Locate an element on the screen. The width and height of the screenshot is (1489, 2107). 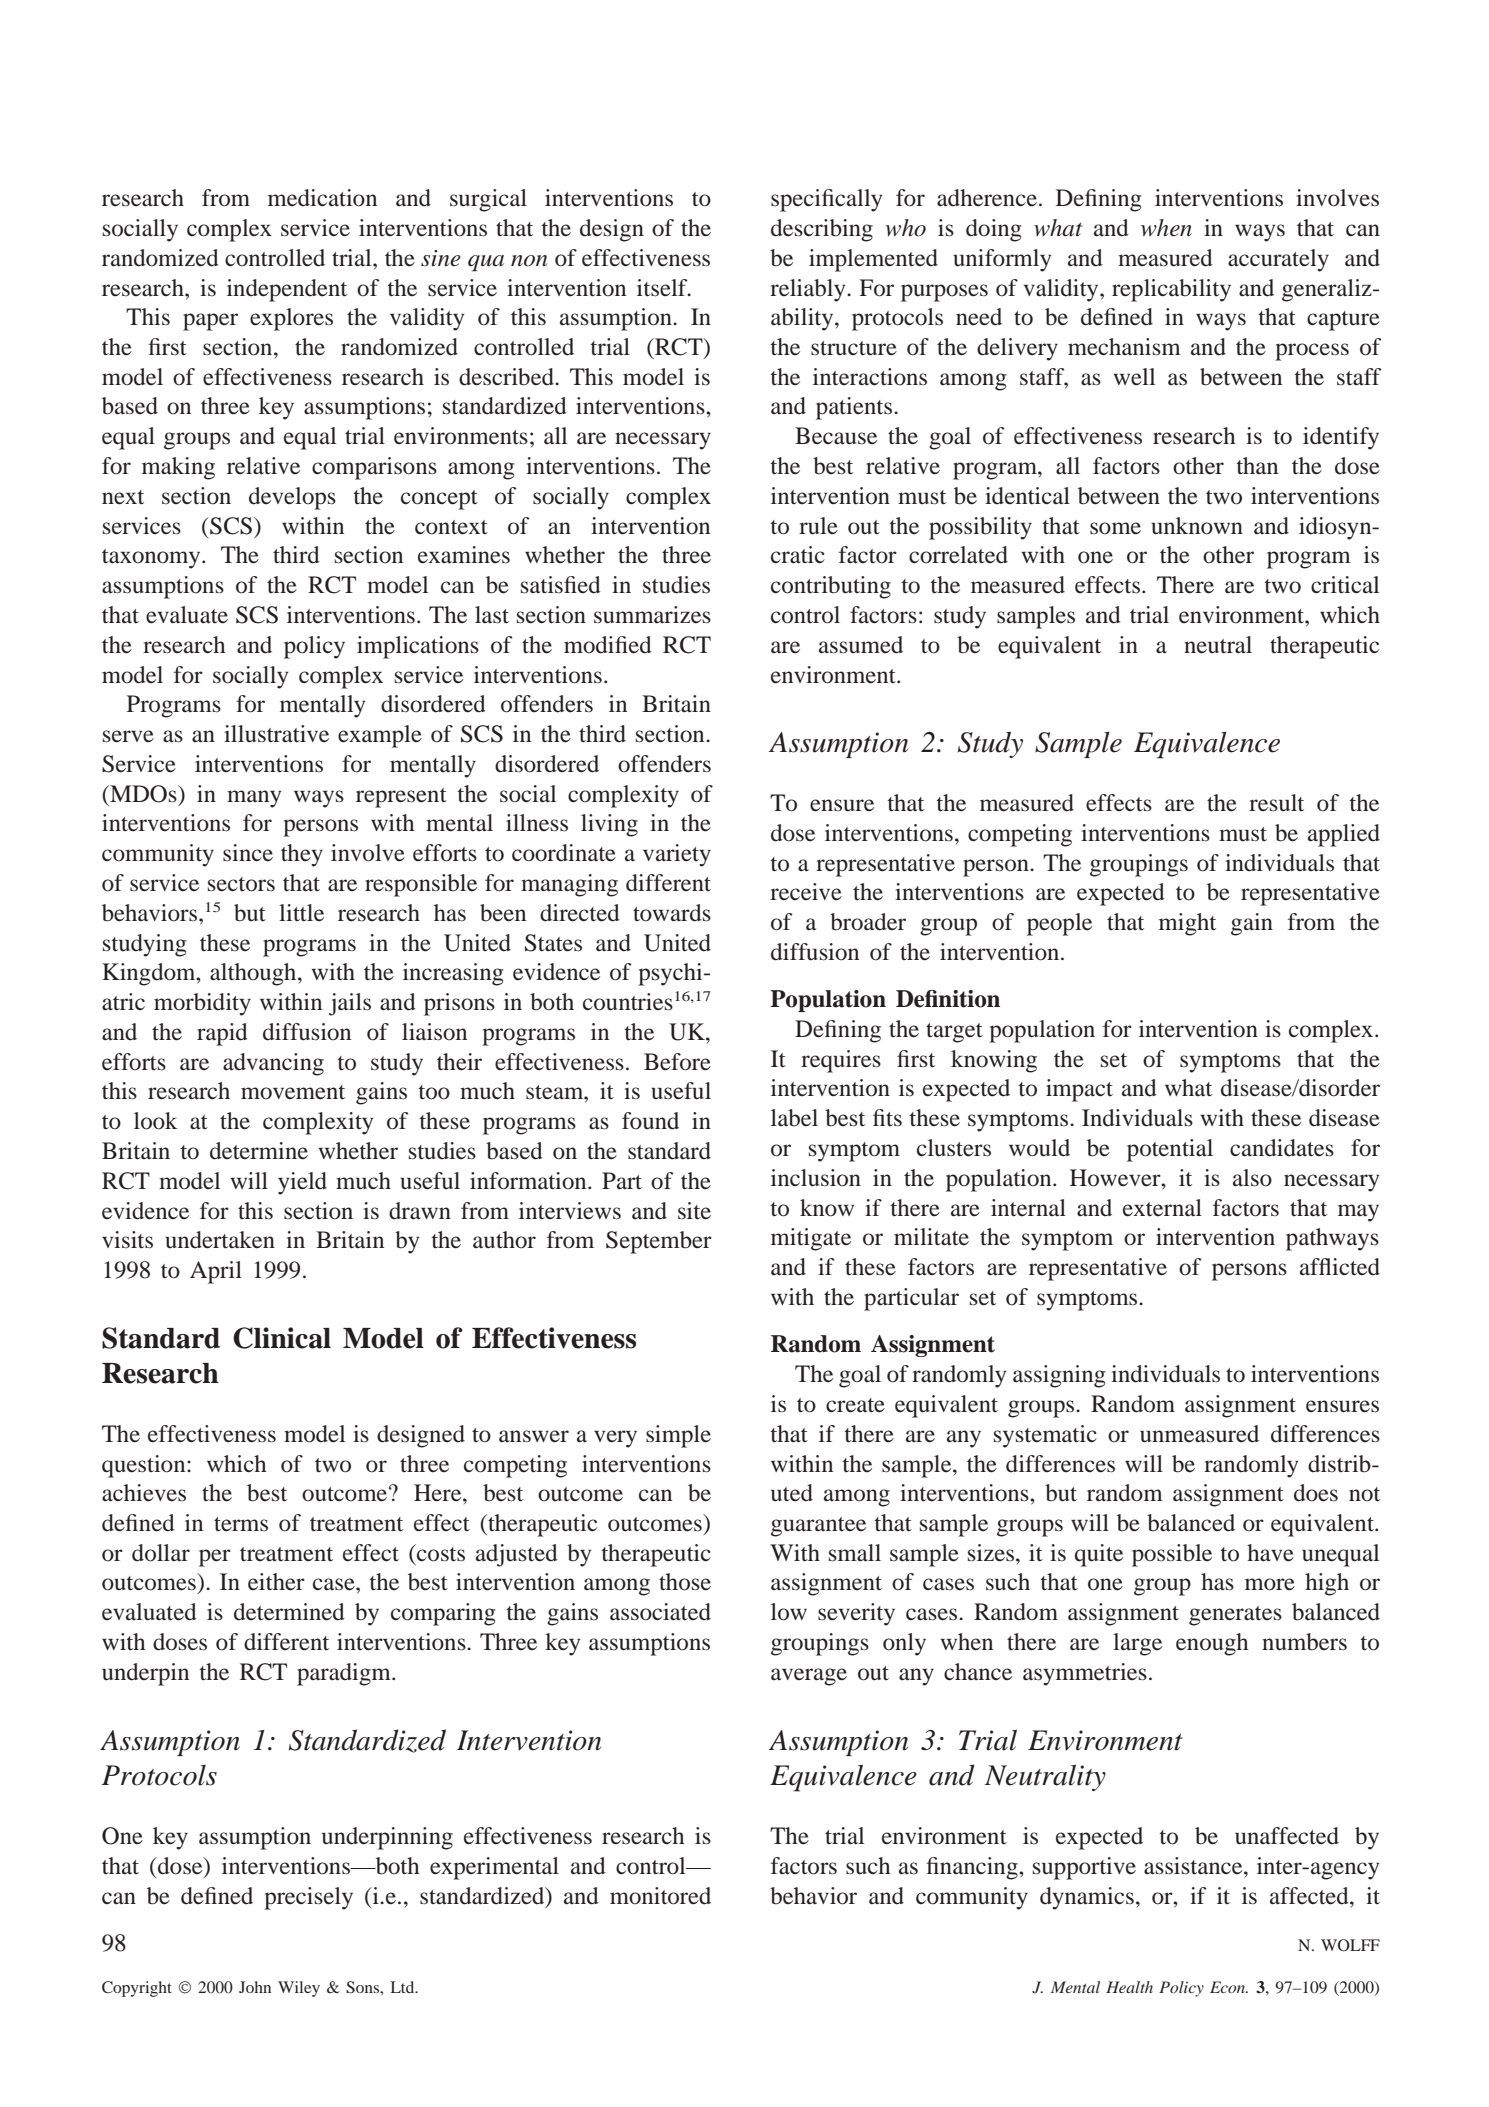
accurately is located at coordinates (1278, 260).
